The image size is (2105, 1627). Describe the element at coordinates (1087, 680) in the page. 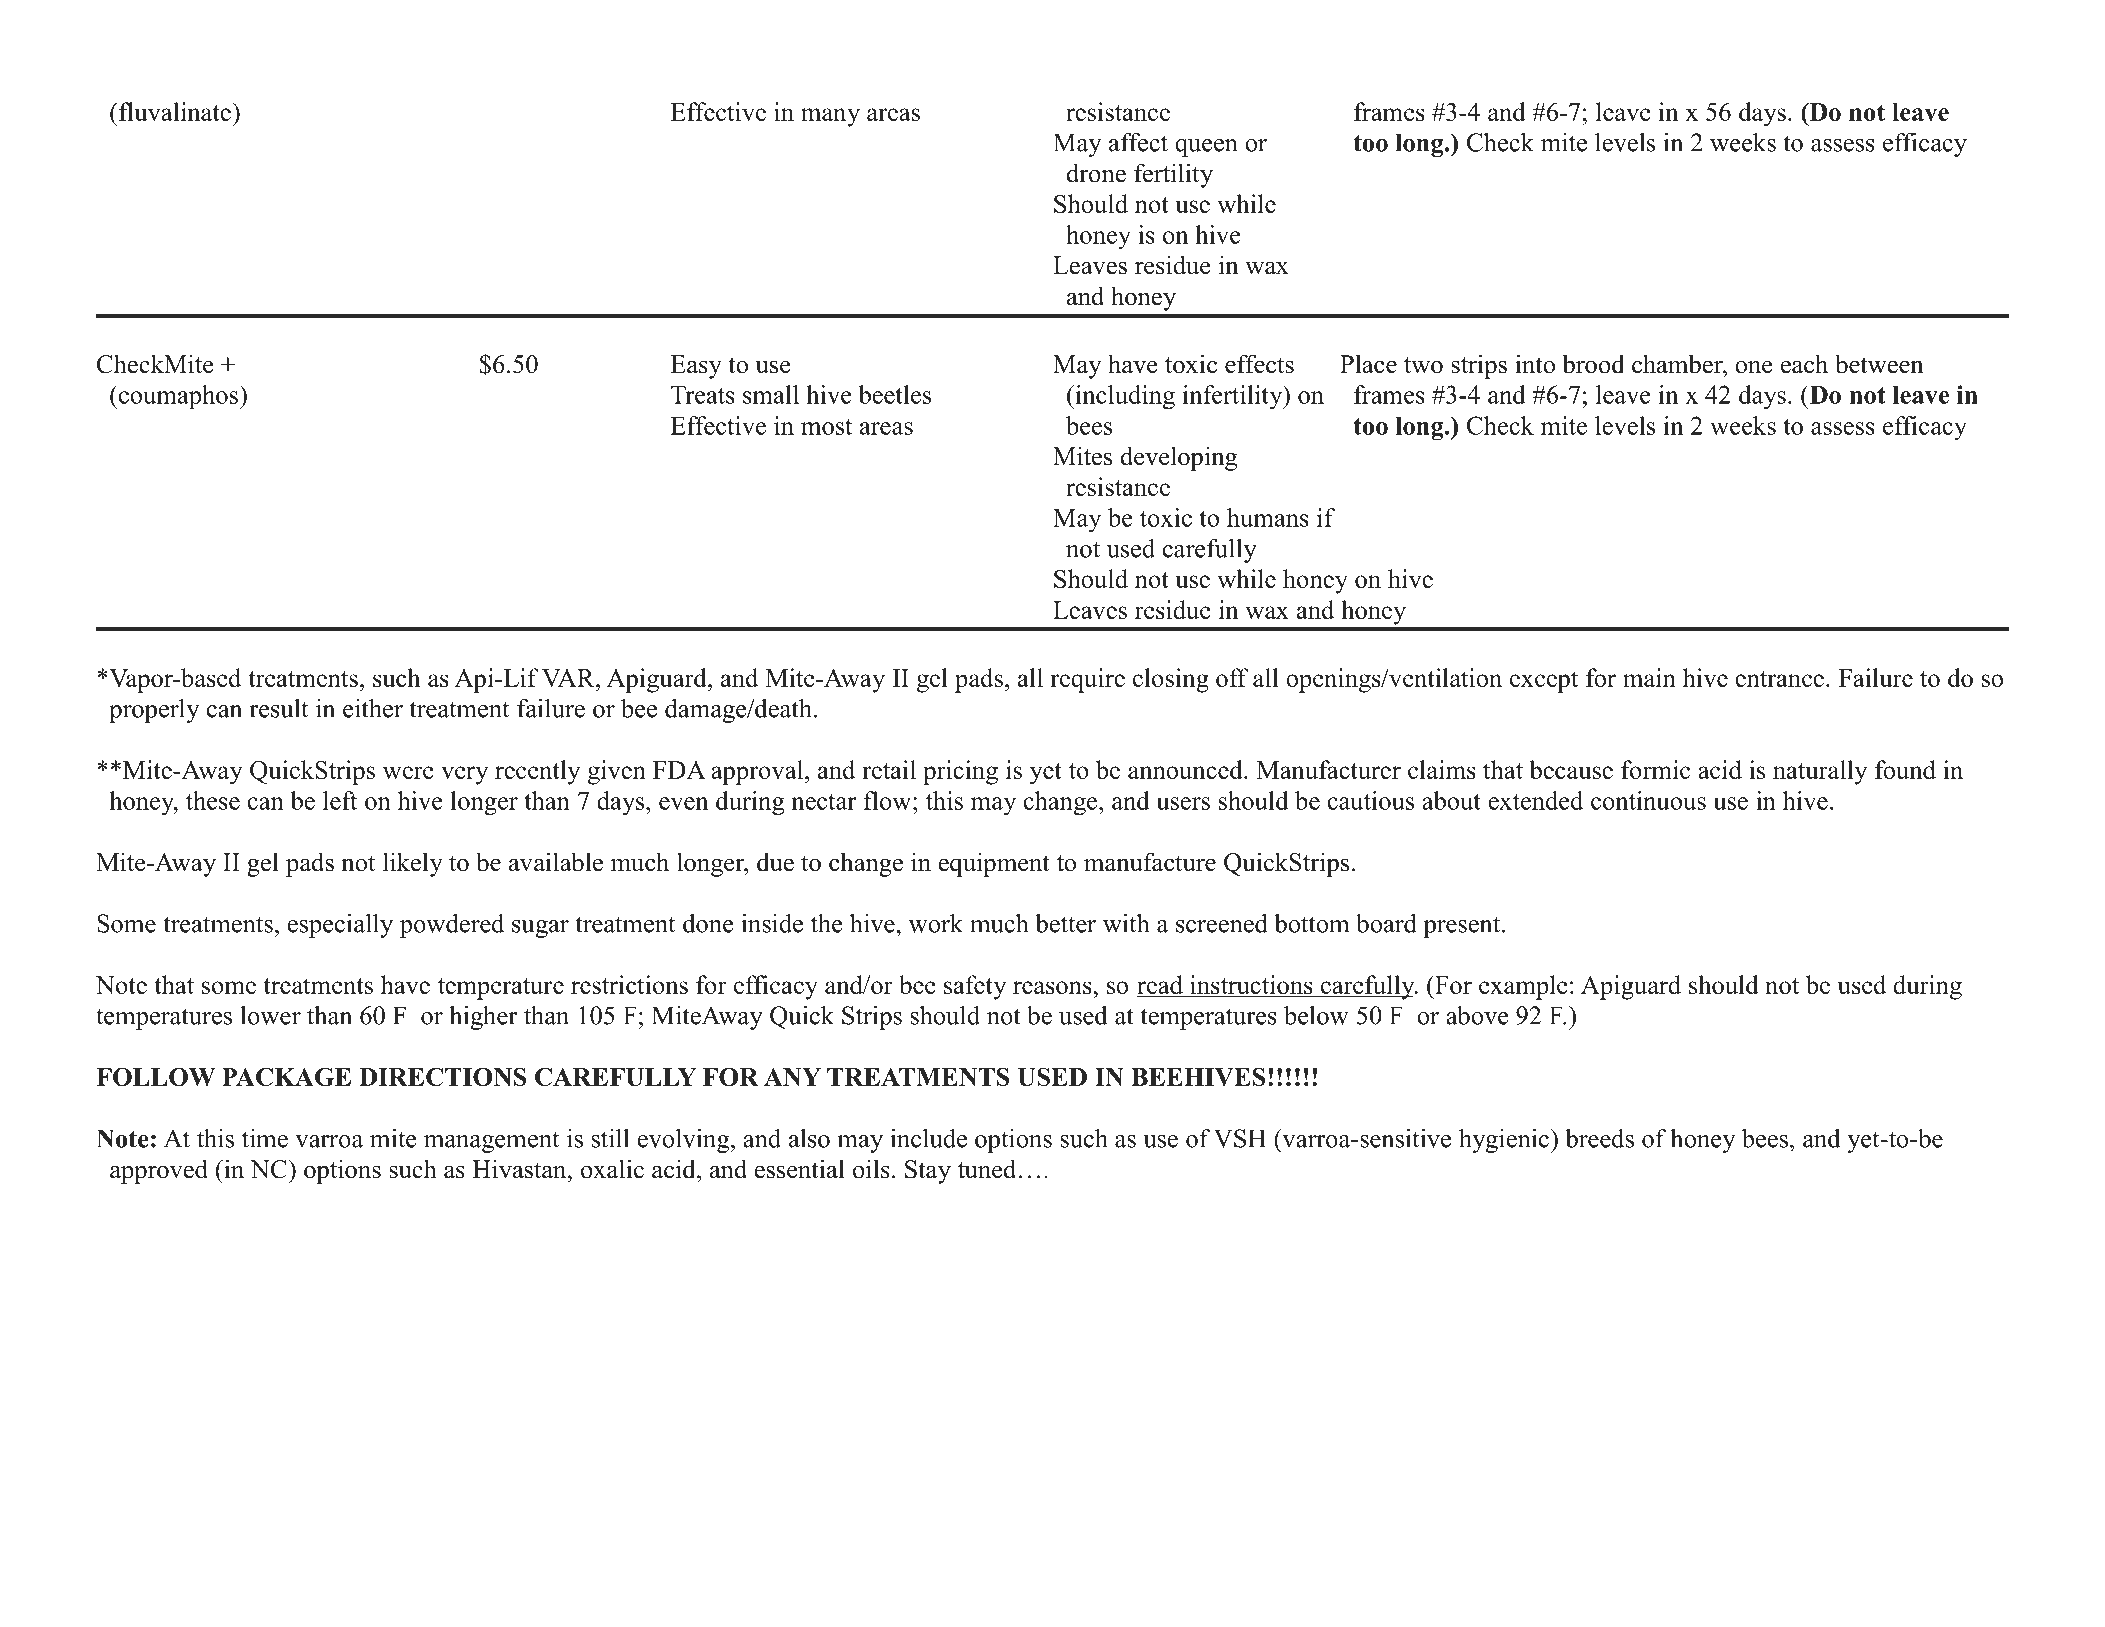

I see `require` at that location.
